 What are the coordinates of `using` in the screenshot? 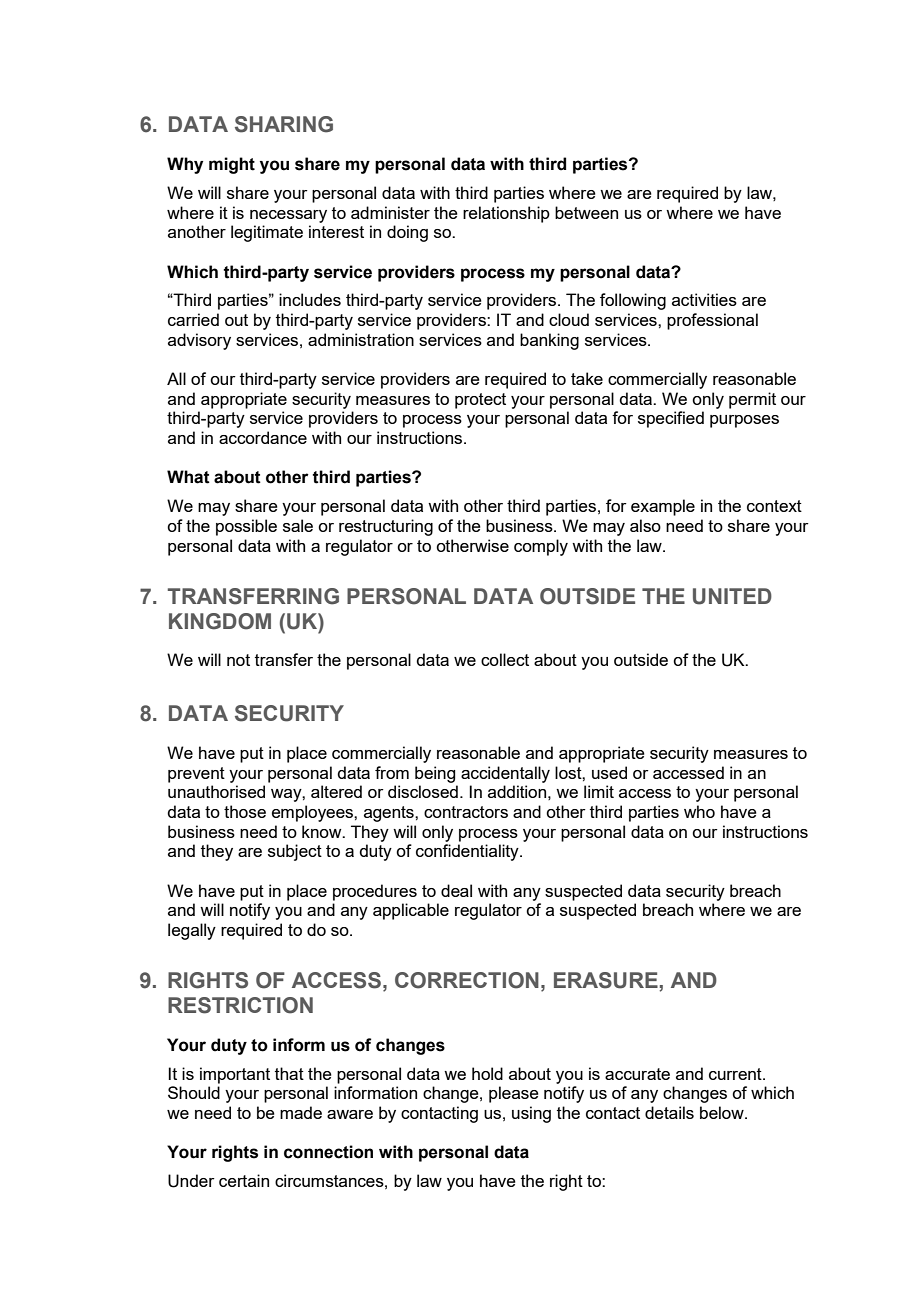 It's located at (531, 1114).
